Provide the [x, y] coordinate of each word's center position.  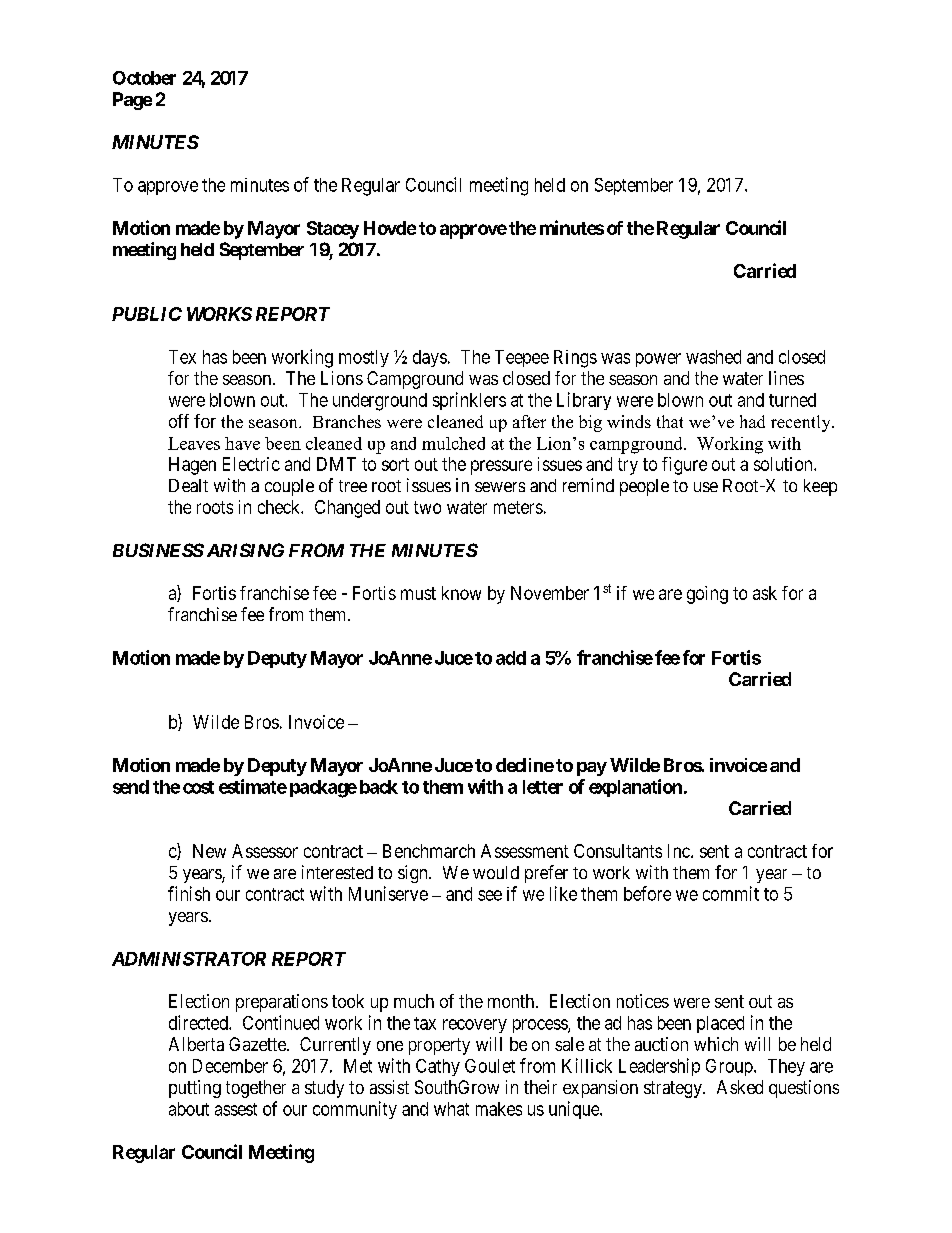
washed [713, 357]
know [461, 593]
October [144, 78]
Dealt [188, 485]
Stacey [333, 230]
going [707, 595]
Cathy [438, 1067]
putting [195, 1089]
